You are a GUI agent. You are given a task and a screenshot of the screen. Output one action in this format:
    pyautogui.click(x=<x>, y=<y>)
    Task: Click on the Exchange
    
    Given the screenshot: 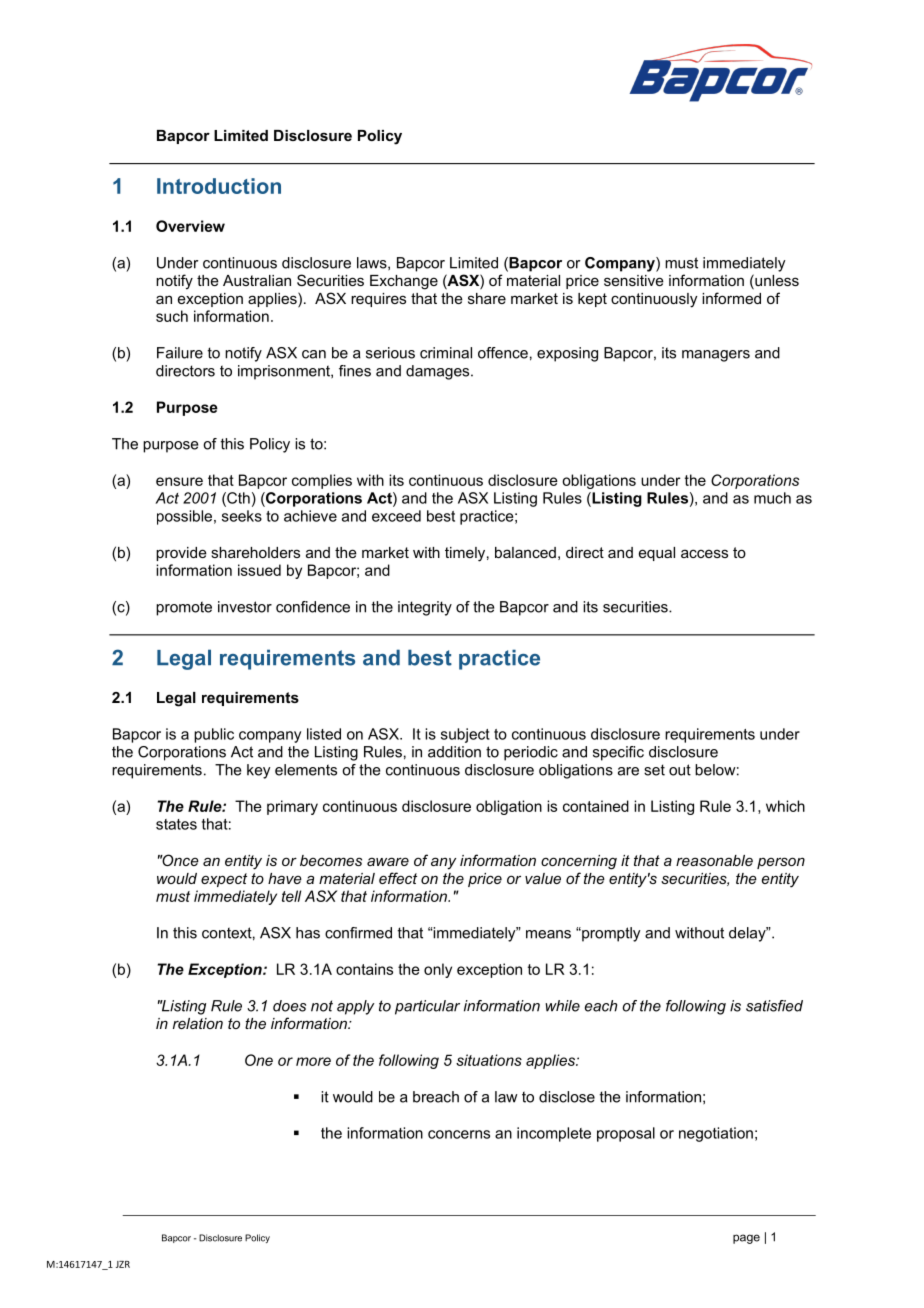 What is the action you would take?
    pyautogui.click(x=404, y=282)
